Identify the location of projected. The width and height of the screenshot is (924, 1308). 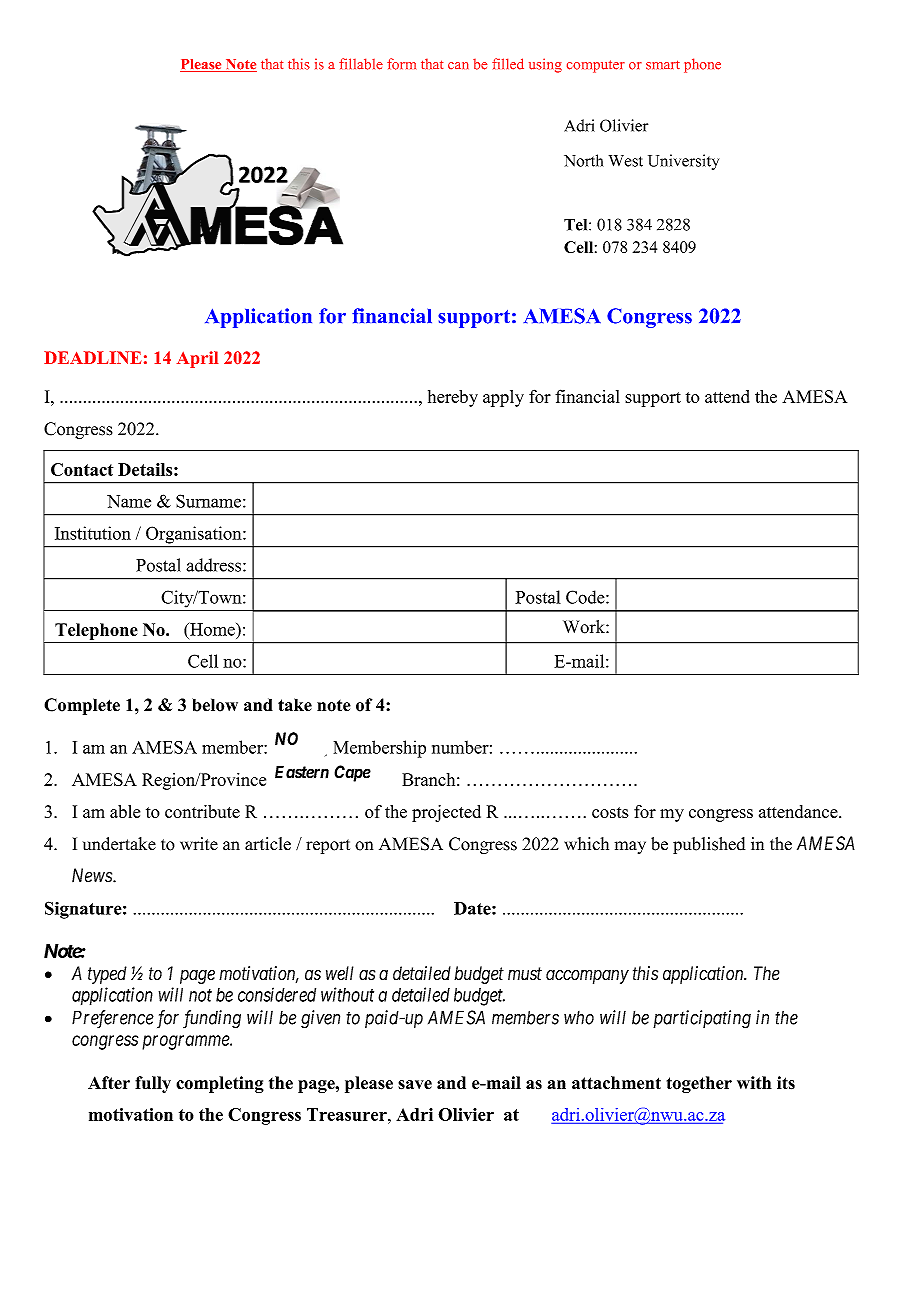
(446, 813).
